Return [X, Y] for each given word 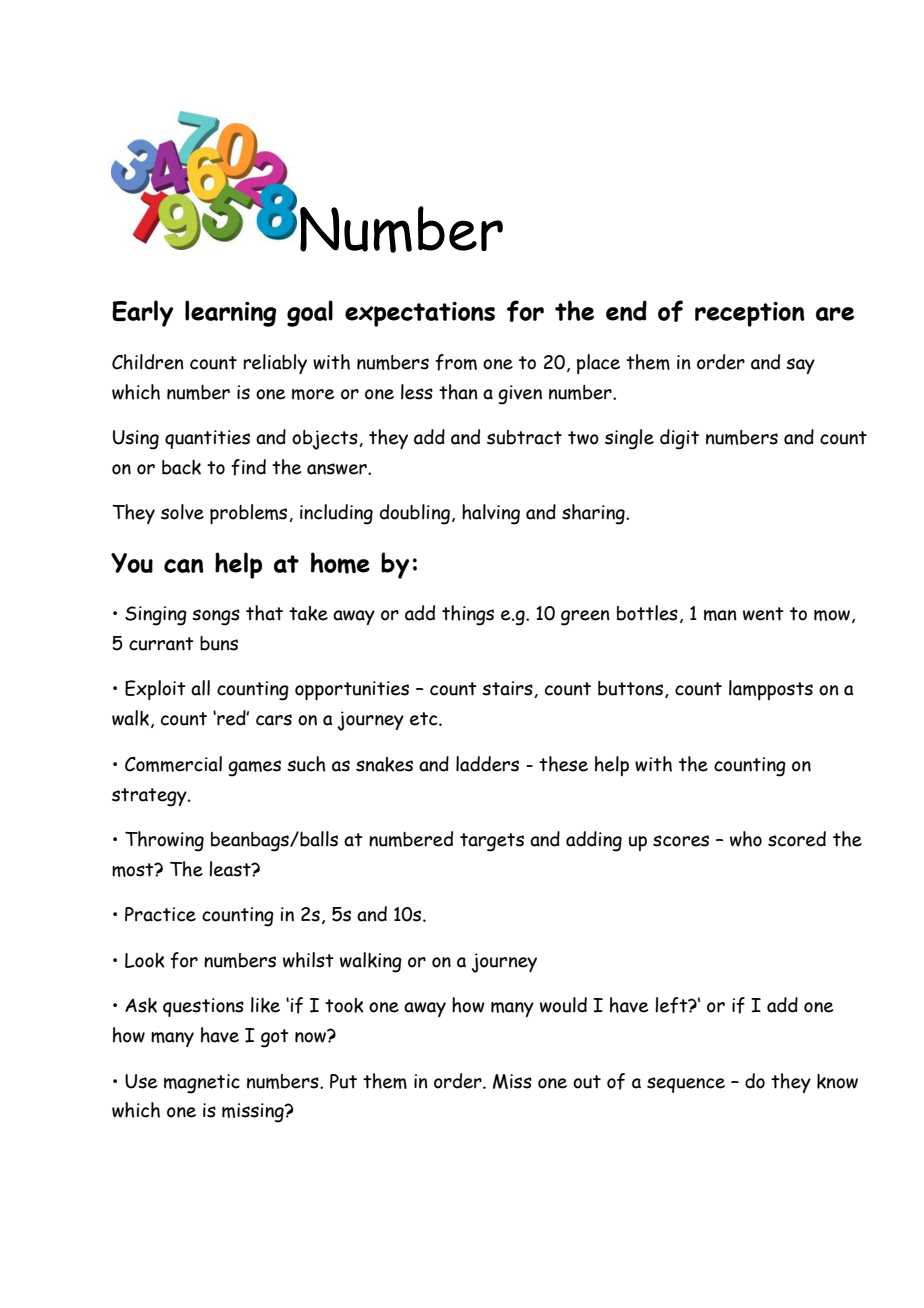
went [763, 614]
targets [492, 842]
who [746, 839]
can [184, 566]
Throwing [164, 841]
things [468, 615]
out [587, 1082]
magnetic [202, 1084]
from [456, 362]
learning [230, 313]
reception [750, 314]
